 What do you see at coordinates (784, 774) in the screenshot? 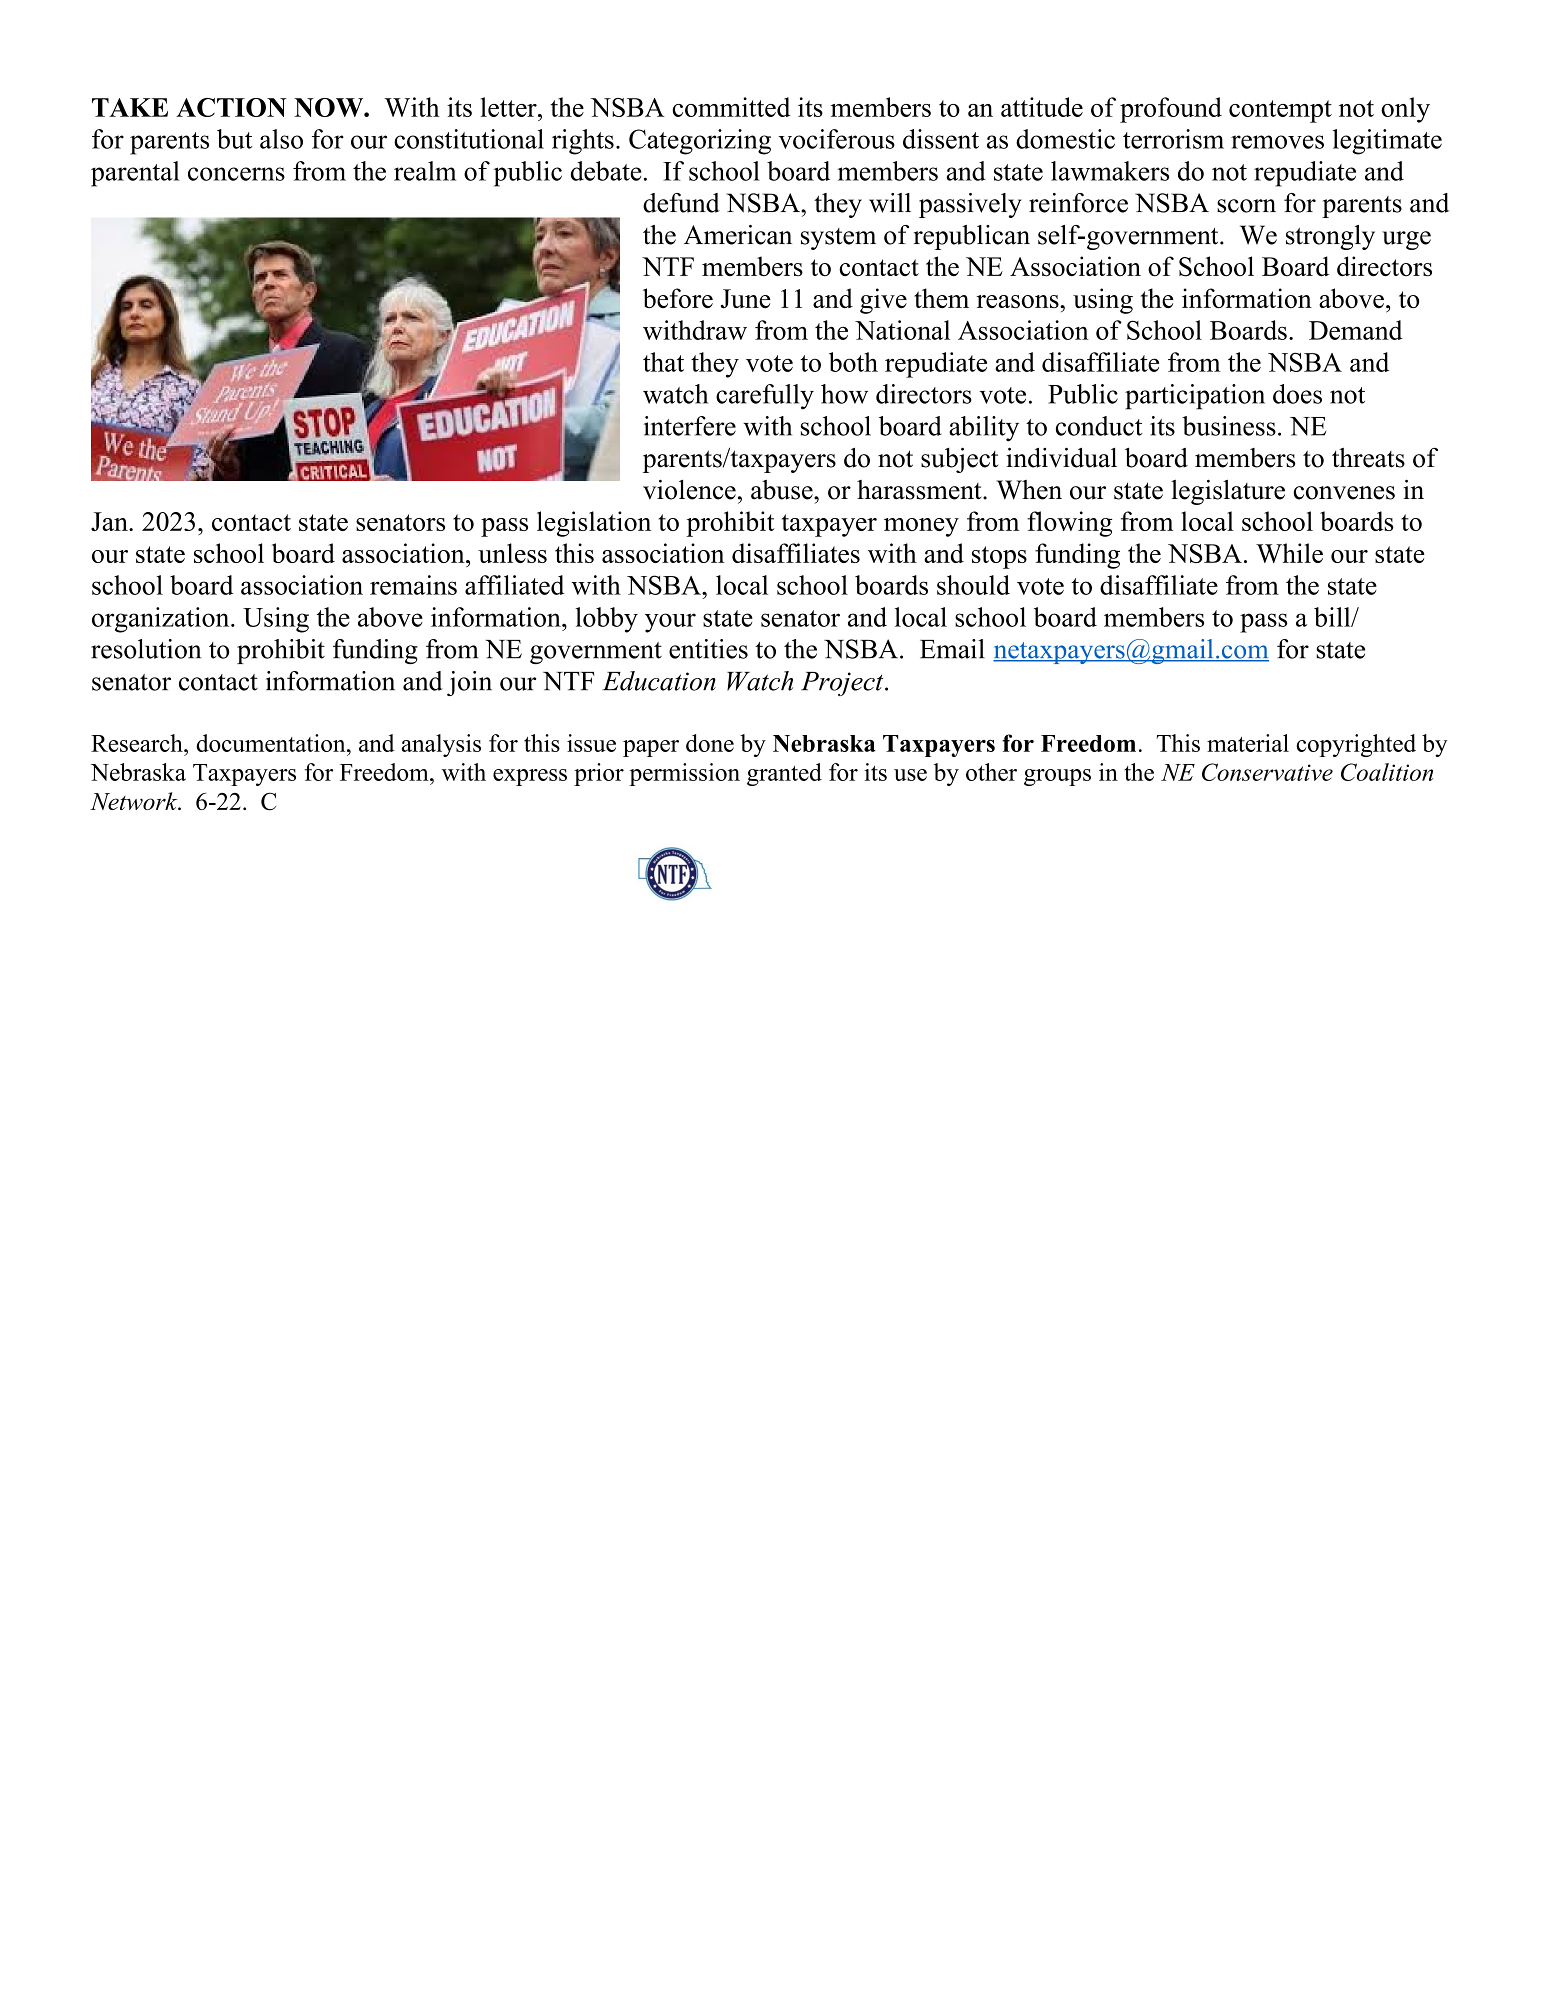
I see `granted` at bounding box center [784, 774].
